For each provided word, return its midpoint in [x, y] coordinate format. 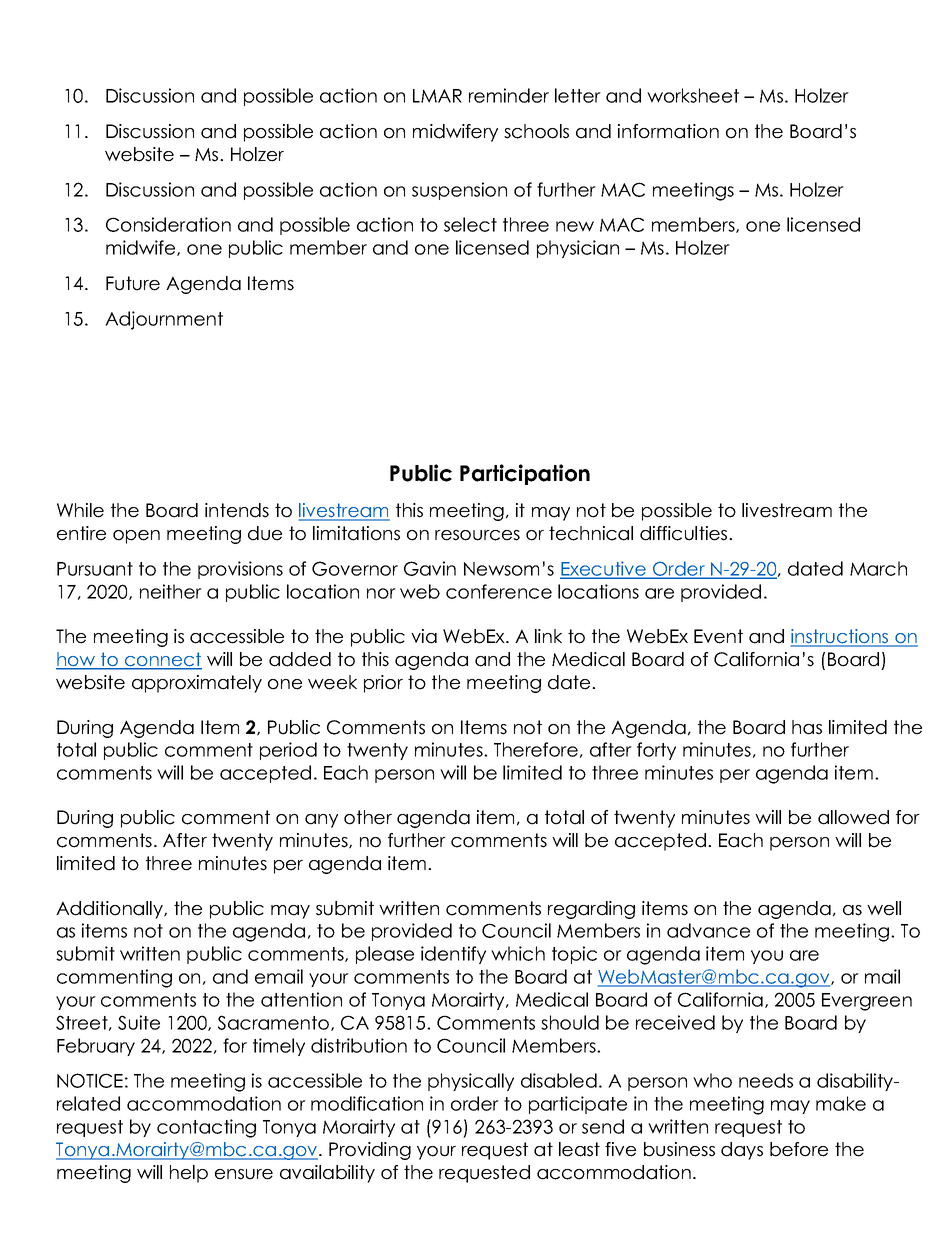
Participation [525, 474]
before [799, 1149]
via [424, 636]
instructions [841, 637]
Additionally [110, 910]
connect [162, 660]
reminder [509, 95]
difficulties [685, 533]
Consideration [168, 224]
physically [471, 1082]
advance [708, 930]
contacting [206, 1128]
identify [453, 955]
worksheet [693, 95]
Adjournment [164, 320]
